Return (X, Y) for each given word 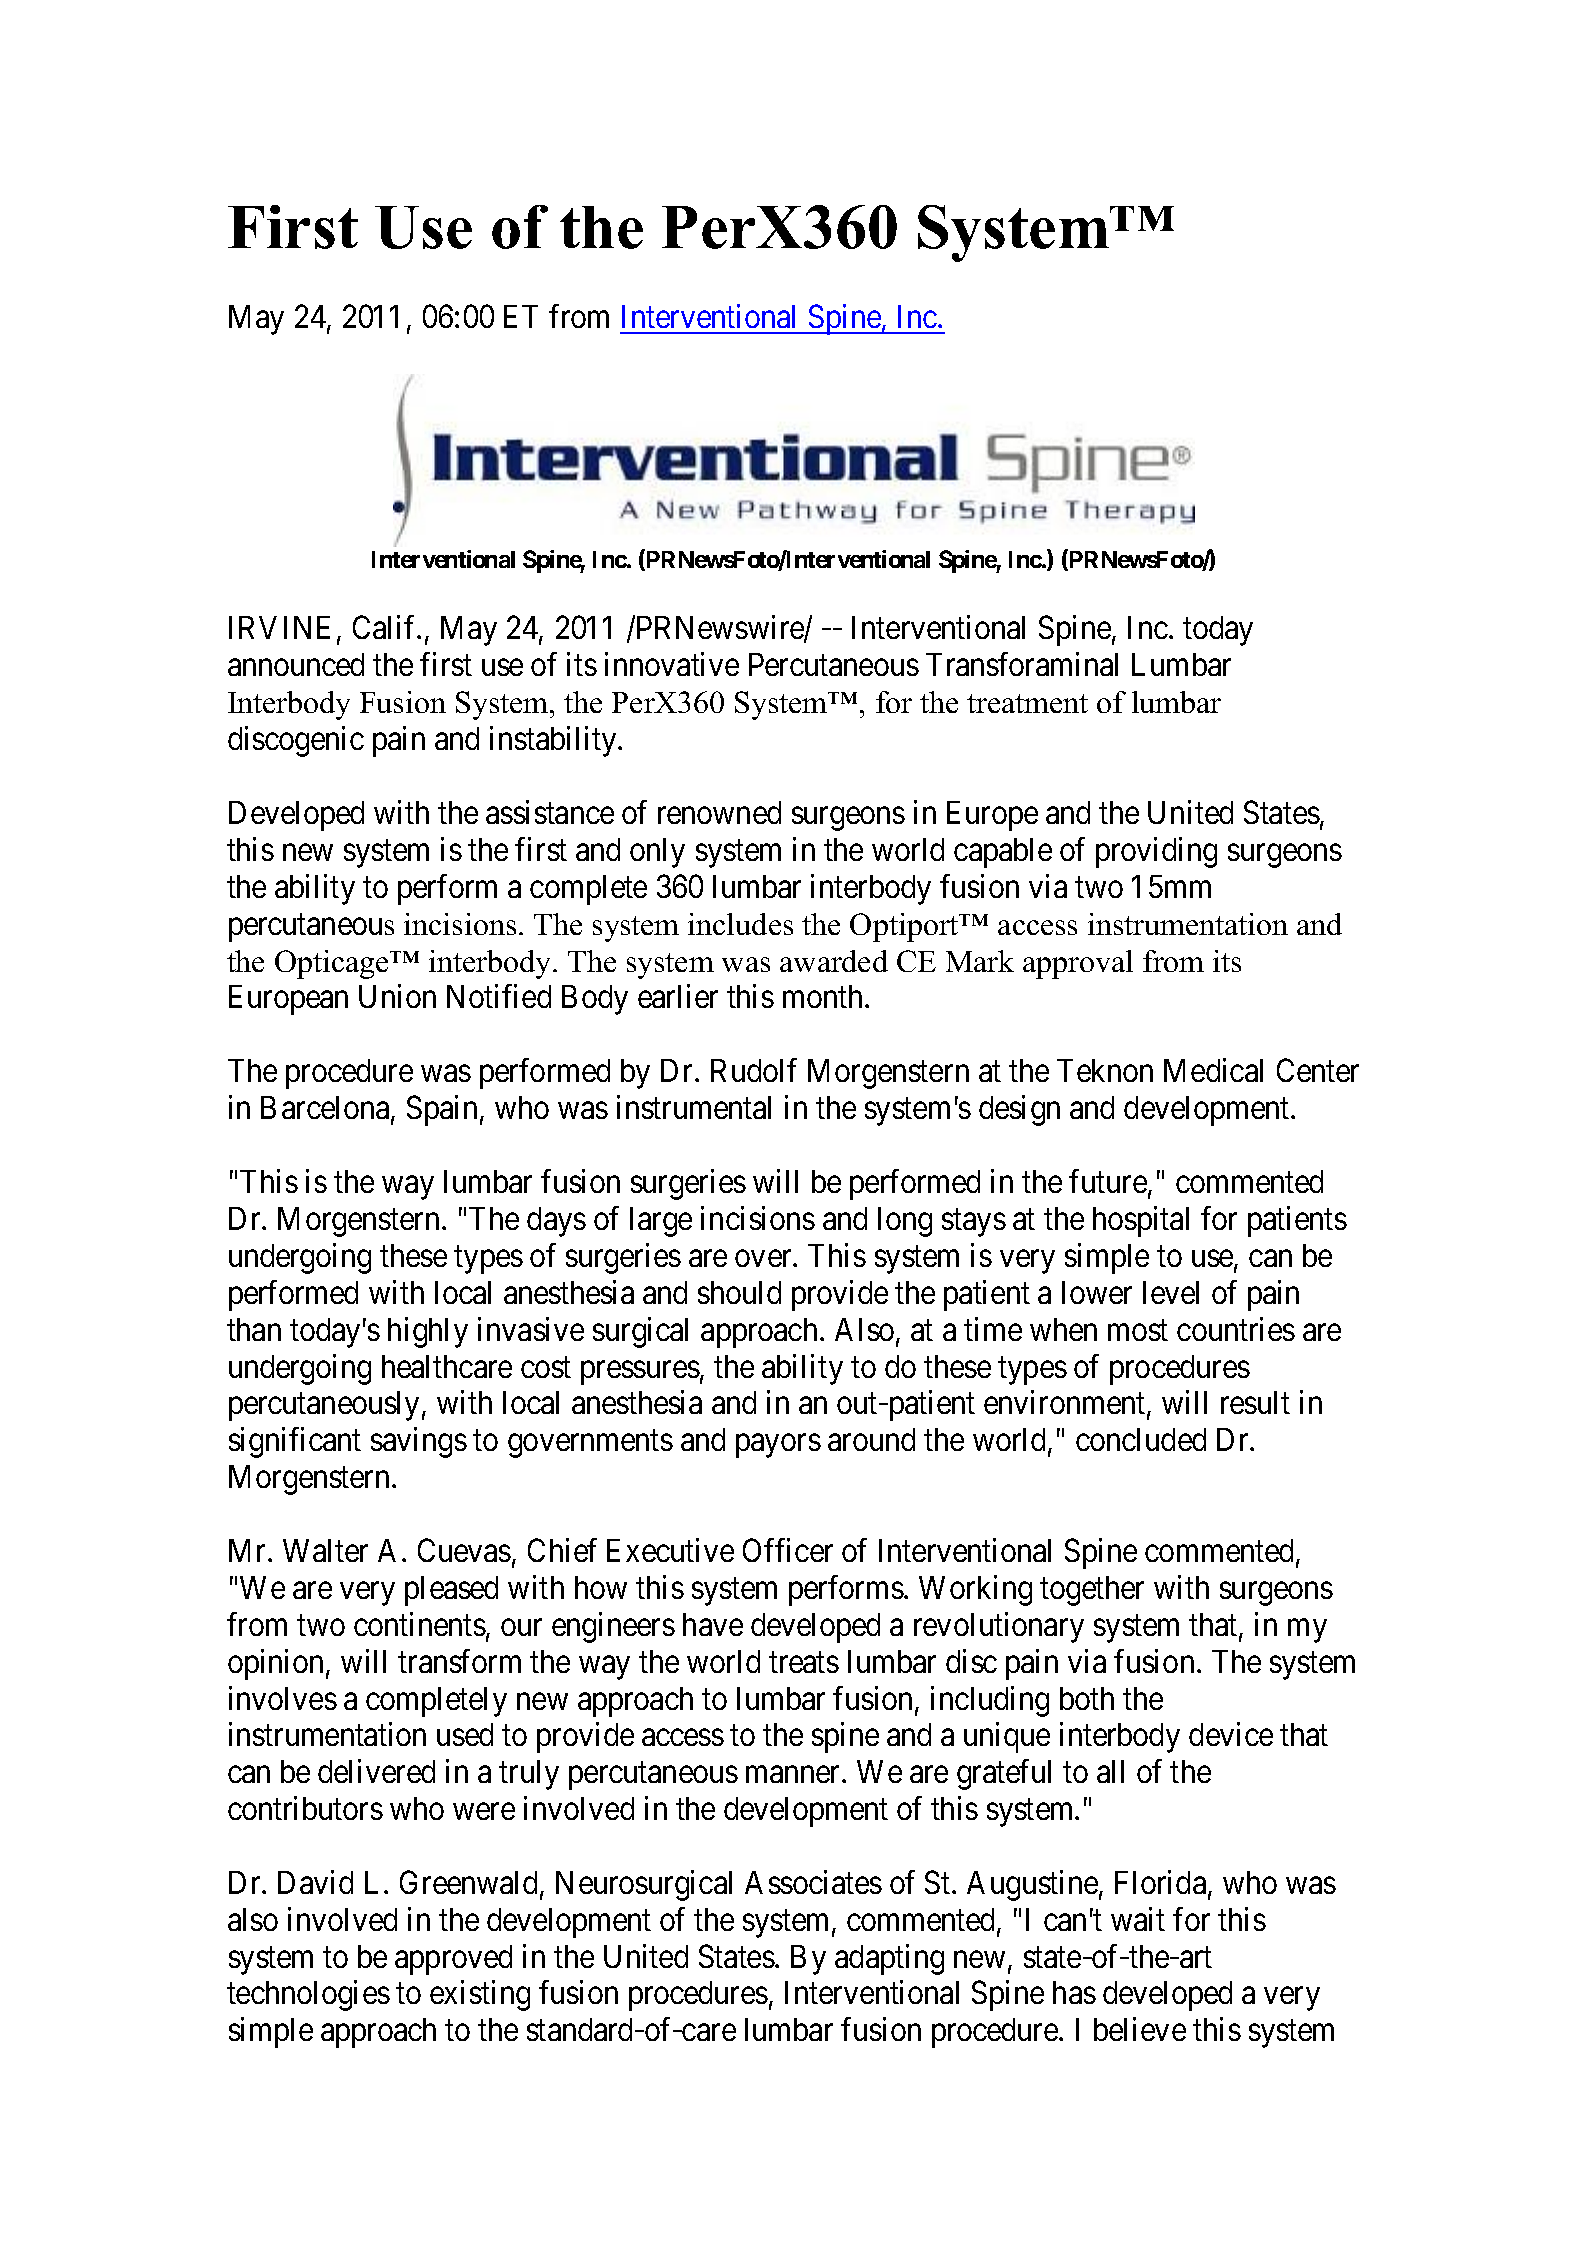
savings (419, 1442)
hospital (1141, 1221)
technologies (308, 1996)
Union (397, 996)
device (1231, 1734)
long (905, 1222)
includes (740, 924)
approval (1078, 964)
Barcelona (326, 1109)
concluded (1141, 1439)
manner (794, 1774)
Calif (386, 627)
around (871, 1439)
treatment (1027, 703)
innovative (672, 664)
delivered (376, 1771)
